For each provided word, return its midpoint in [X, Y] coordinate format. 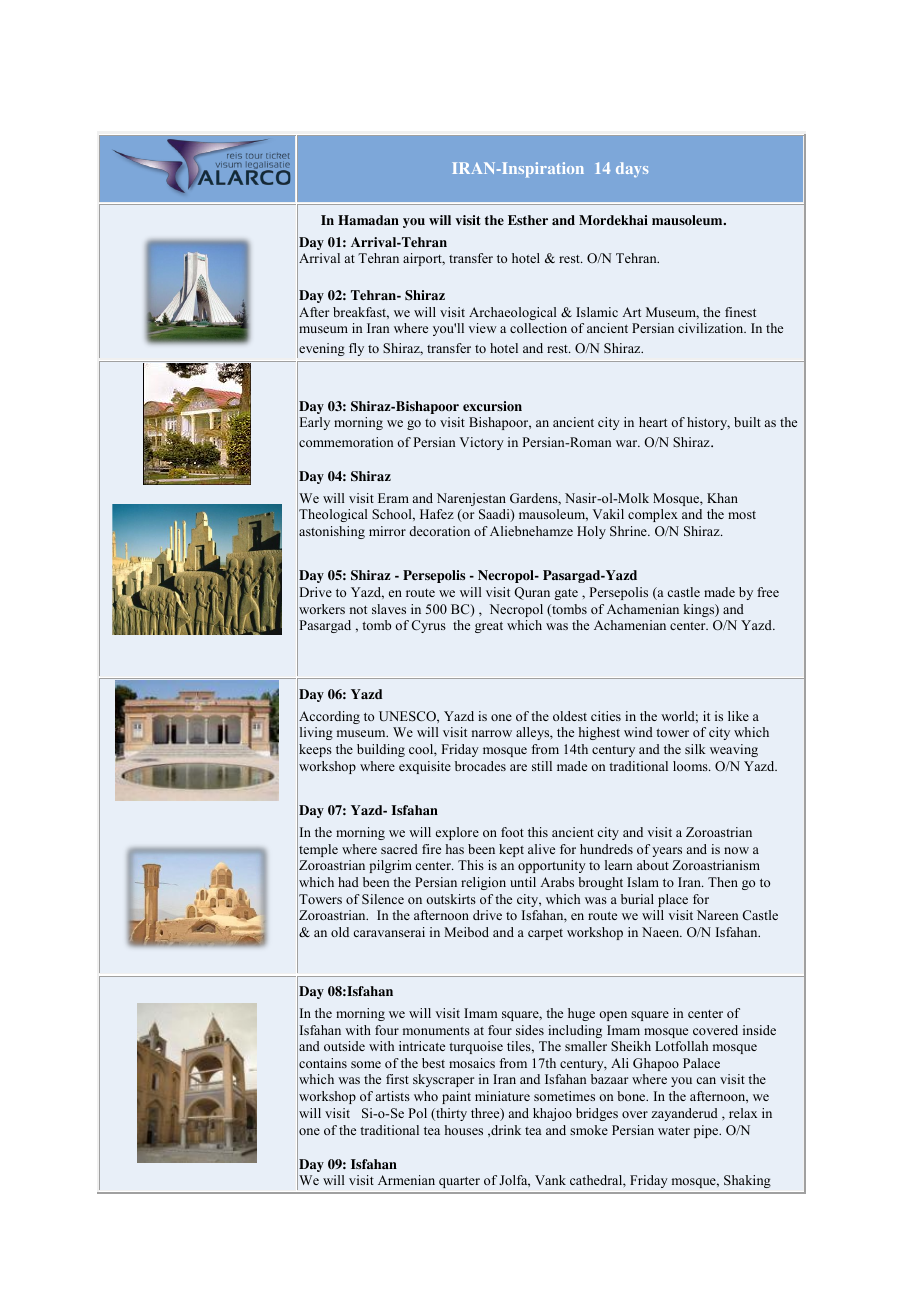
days [632, 169]
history [708, 423]
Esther [528, 220]
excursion [492, 406]
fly [356, 349]
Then [723, 882]
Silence [383, 899]
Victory [482, 443]
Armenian [406, 1180]
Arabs [557, 882]
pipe [707, 1131]
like [738, 716]
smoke [589, 1130]
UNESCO [408, 716]
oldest [570, 716]
